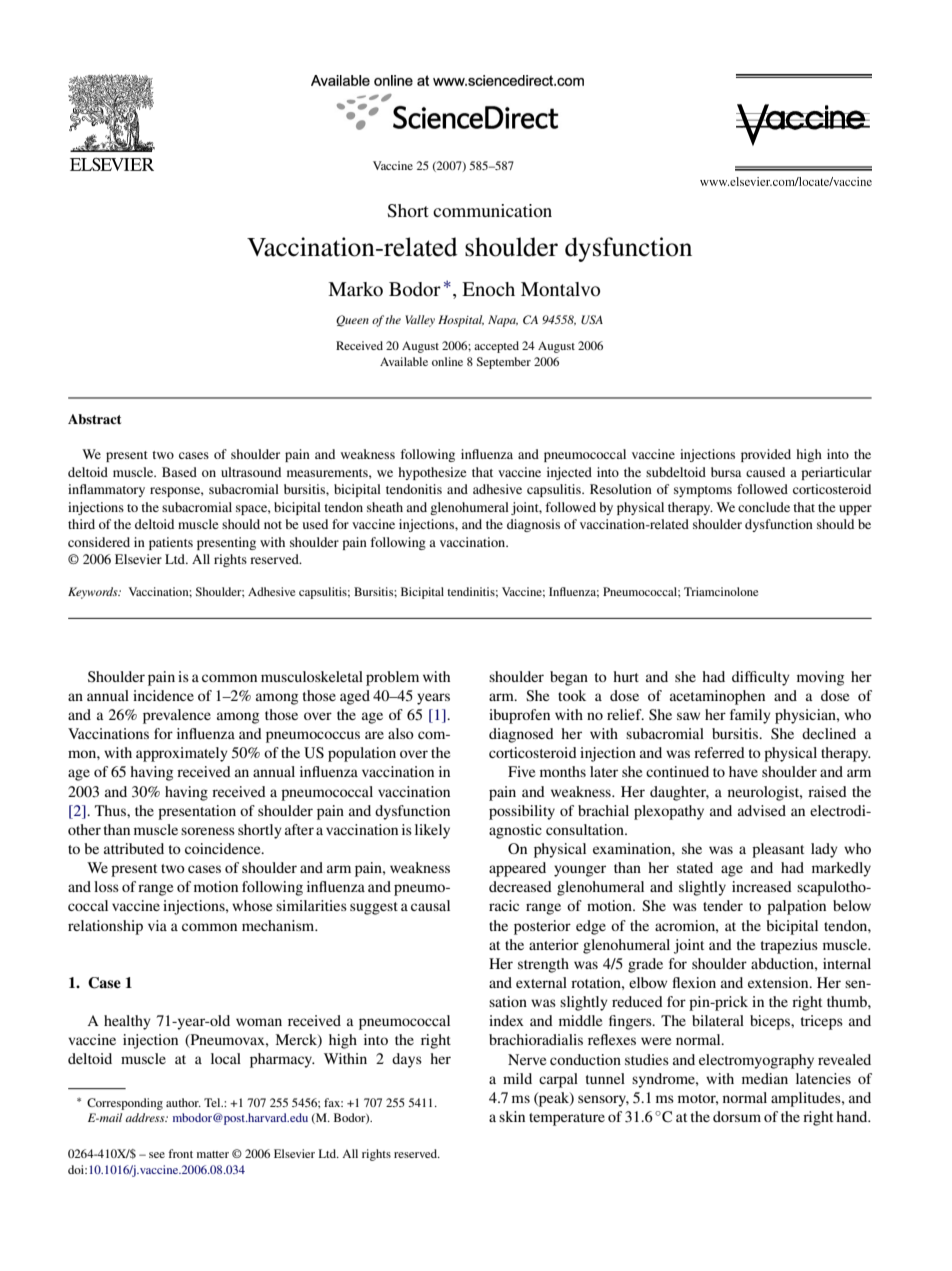 This screenshot has width=952, height=1271. Describe the element at coordinates (432, 473) in the screenshot. I see `hypothesize` at that location.
